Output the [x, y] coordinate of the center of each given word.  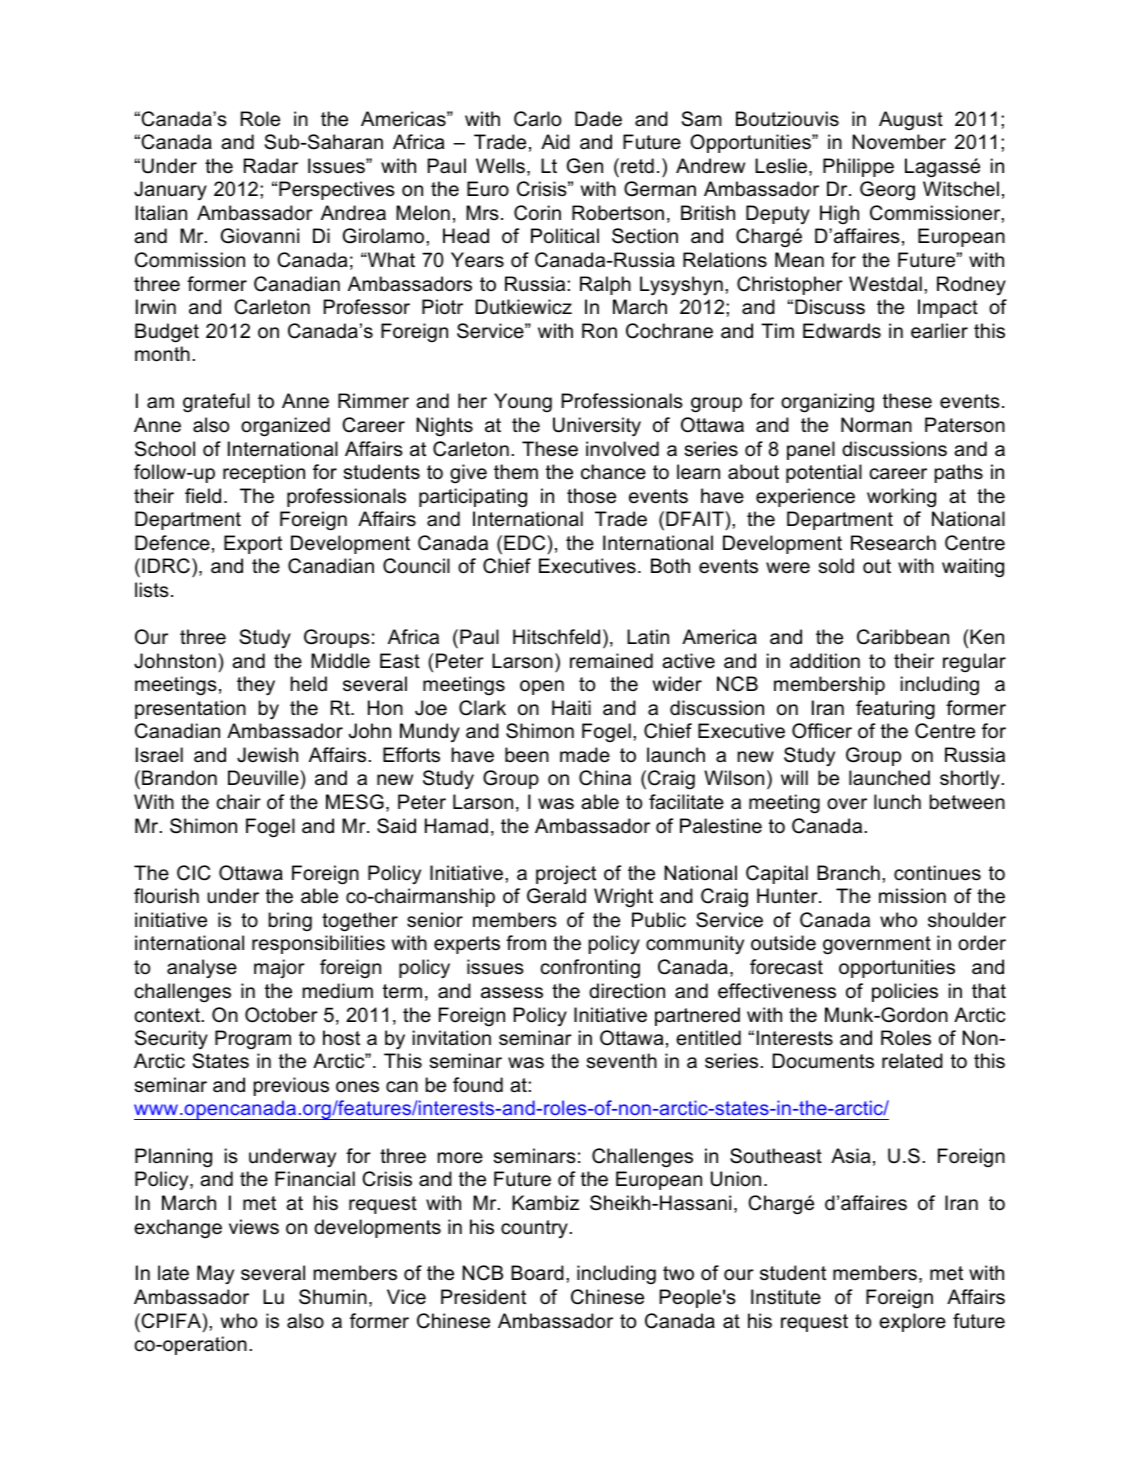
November [899, 142]
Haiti [571, 707]
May [215, 1274]
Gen [585, 166]
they [256, 686]
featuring [895, 710]
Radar [271, 166]
